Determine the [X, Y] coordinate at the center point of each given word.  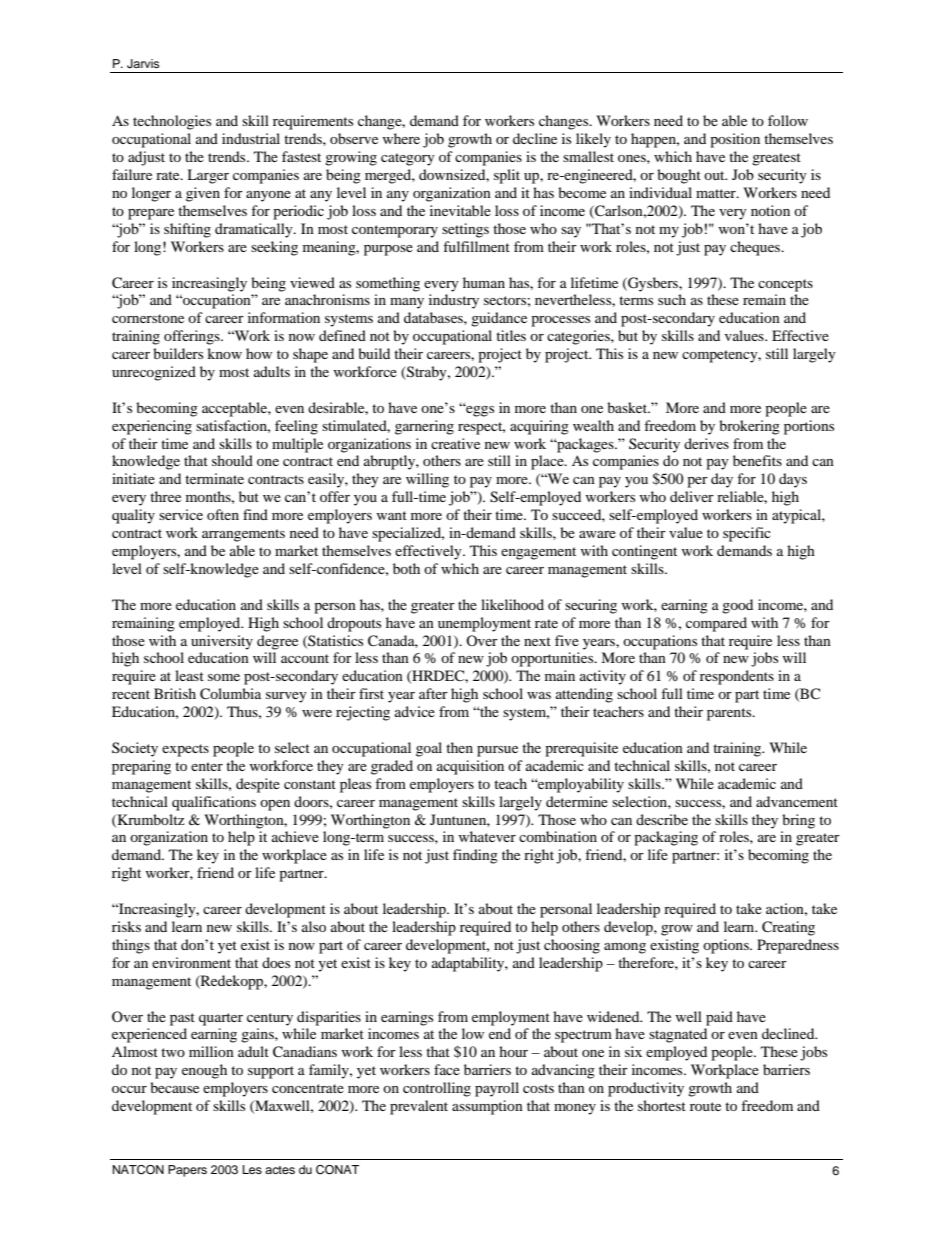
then [459, 747]
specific [747, 534]
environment [191, 962]
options [727, 946]
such [672, 299]
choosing [572, 946]
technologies [172, 122]
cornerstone [148, 318]
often [223, 514]
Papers [187, 1171]
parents [730, 714]
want [392, 515]
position [735, 140]
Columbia [230, 694]
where [401, 138]
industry [454, 301]
